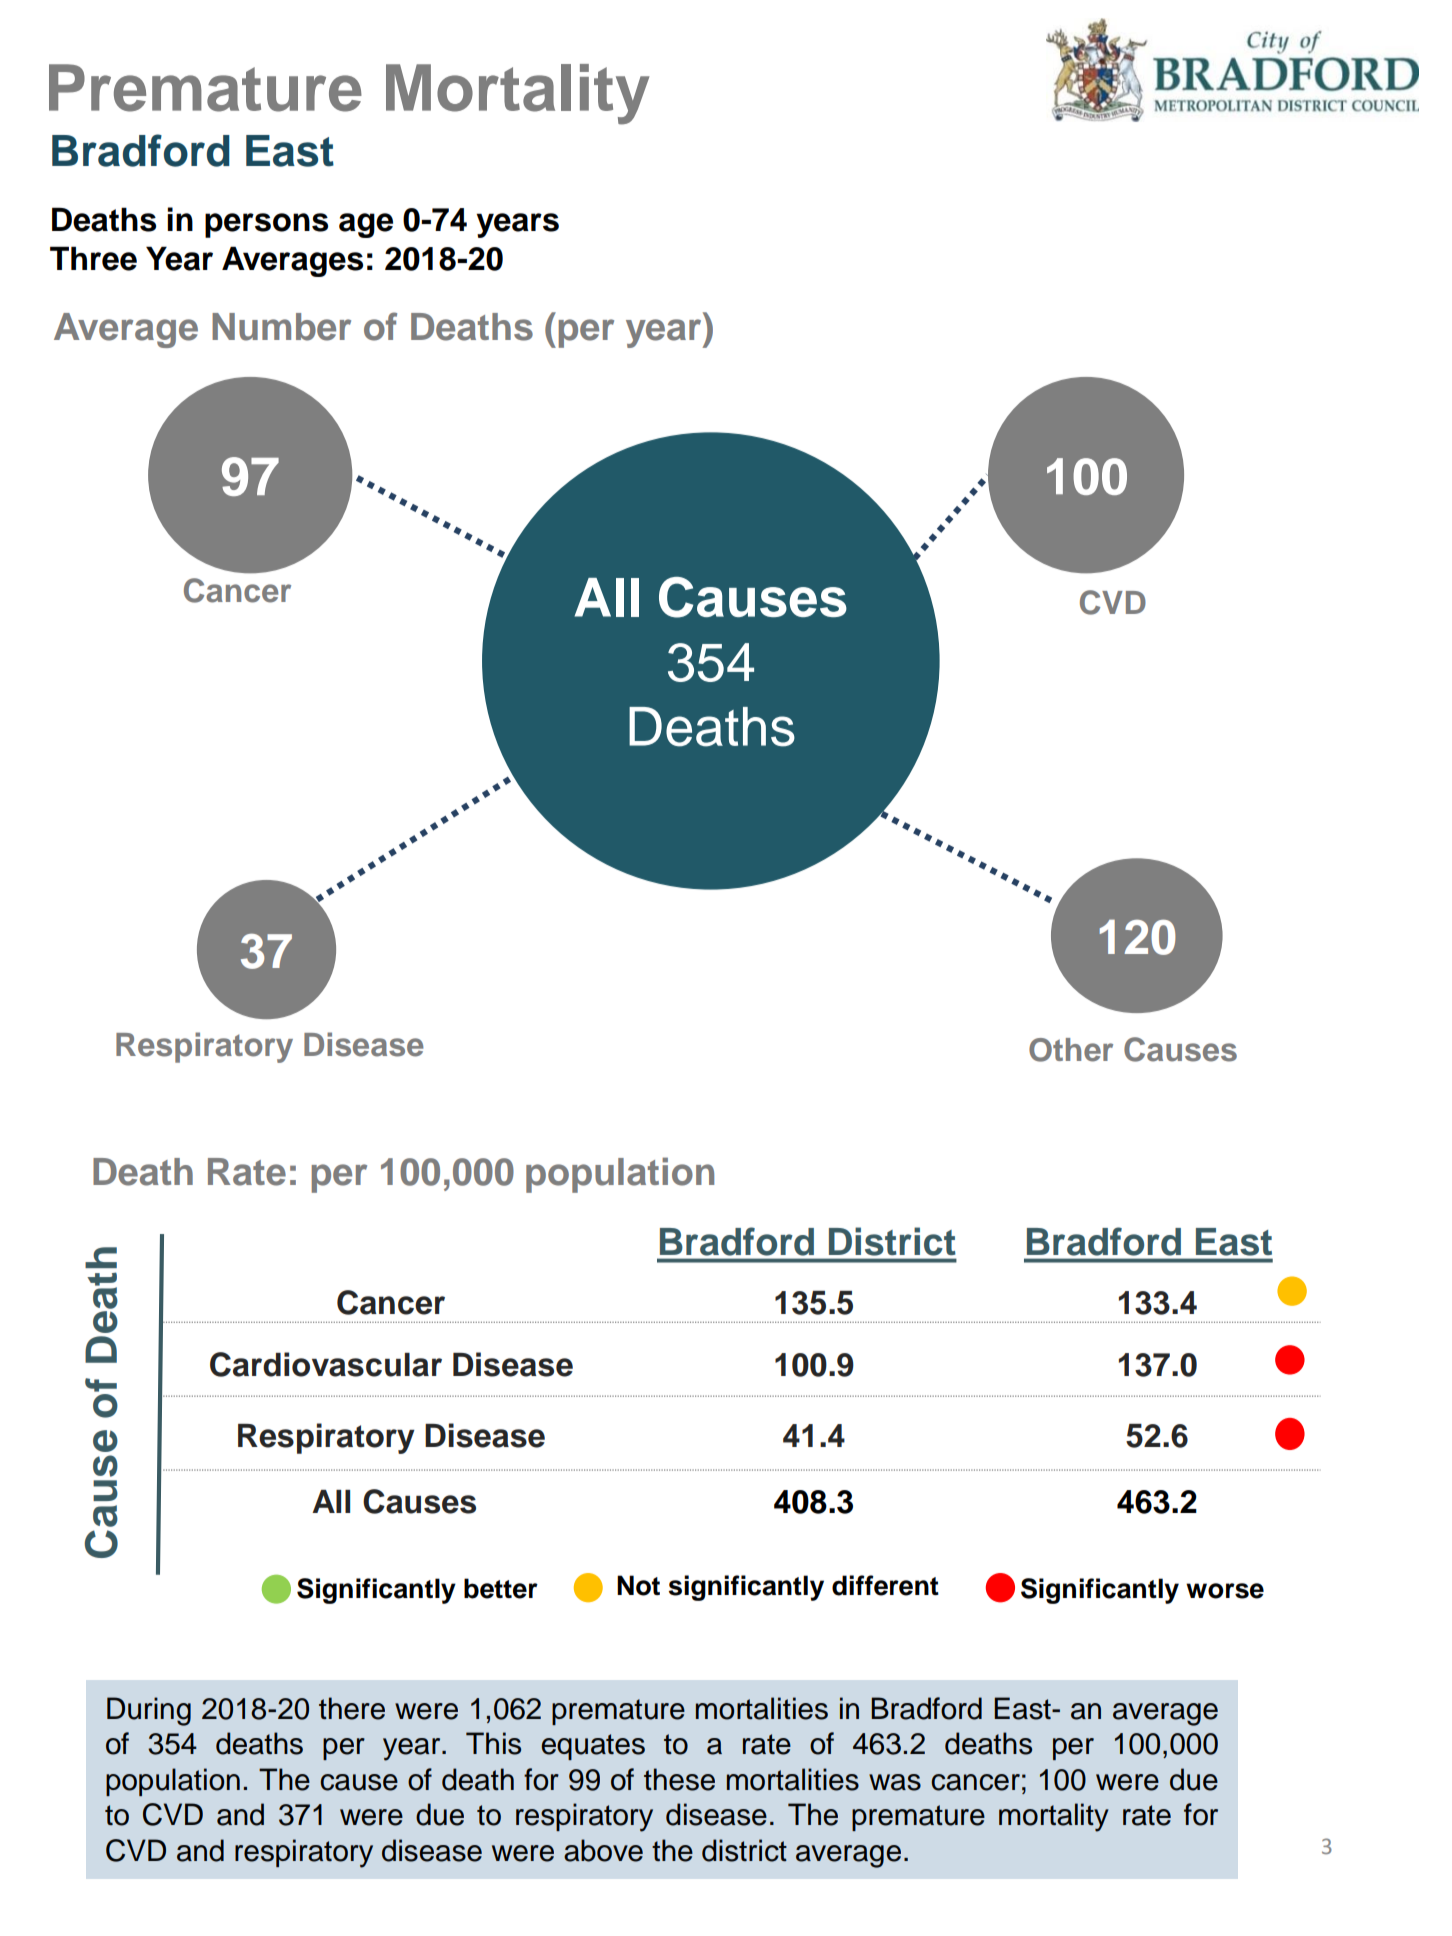 The width and height of the screenshot is (1452, 1936). What do you see at coordinates (1071, 1050) in the screenshot?
I see `Other` at bounding box center [1071, 1050].
